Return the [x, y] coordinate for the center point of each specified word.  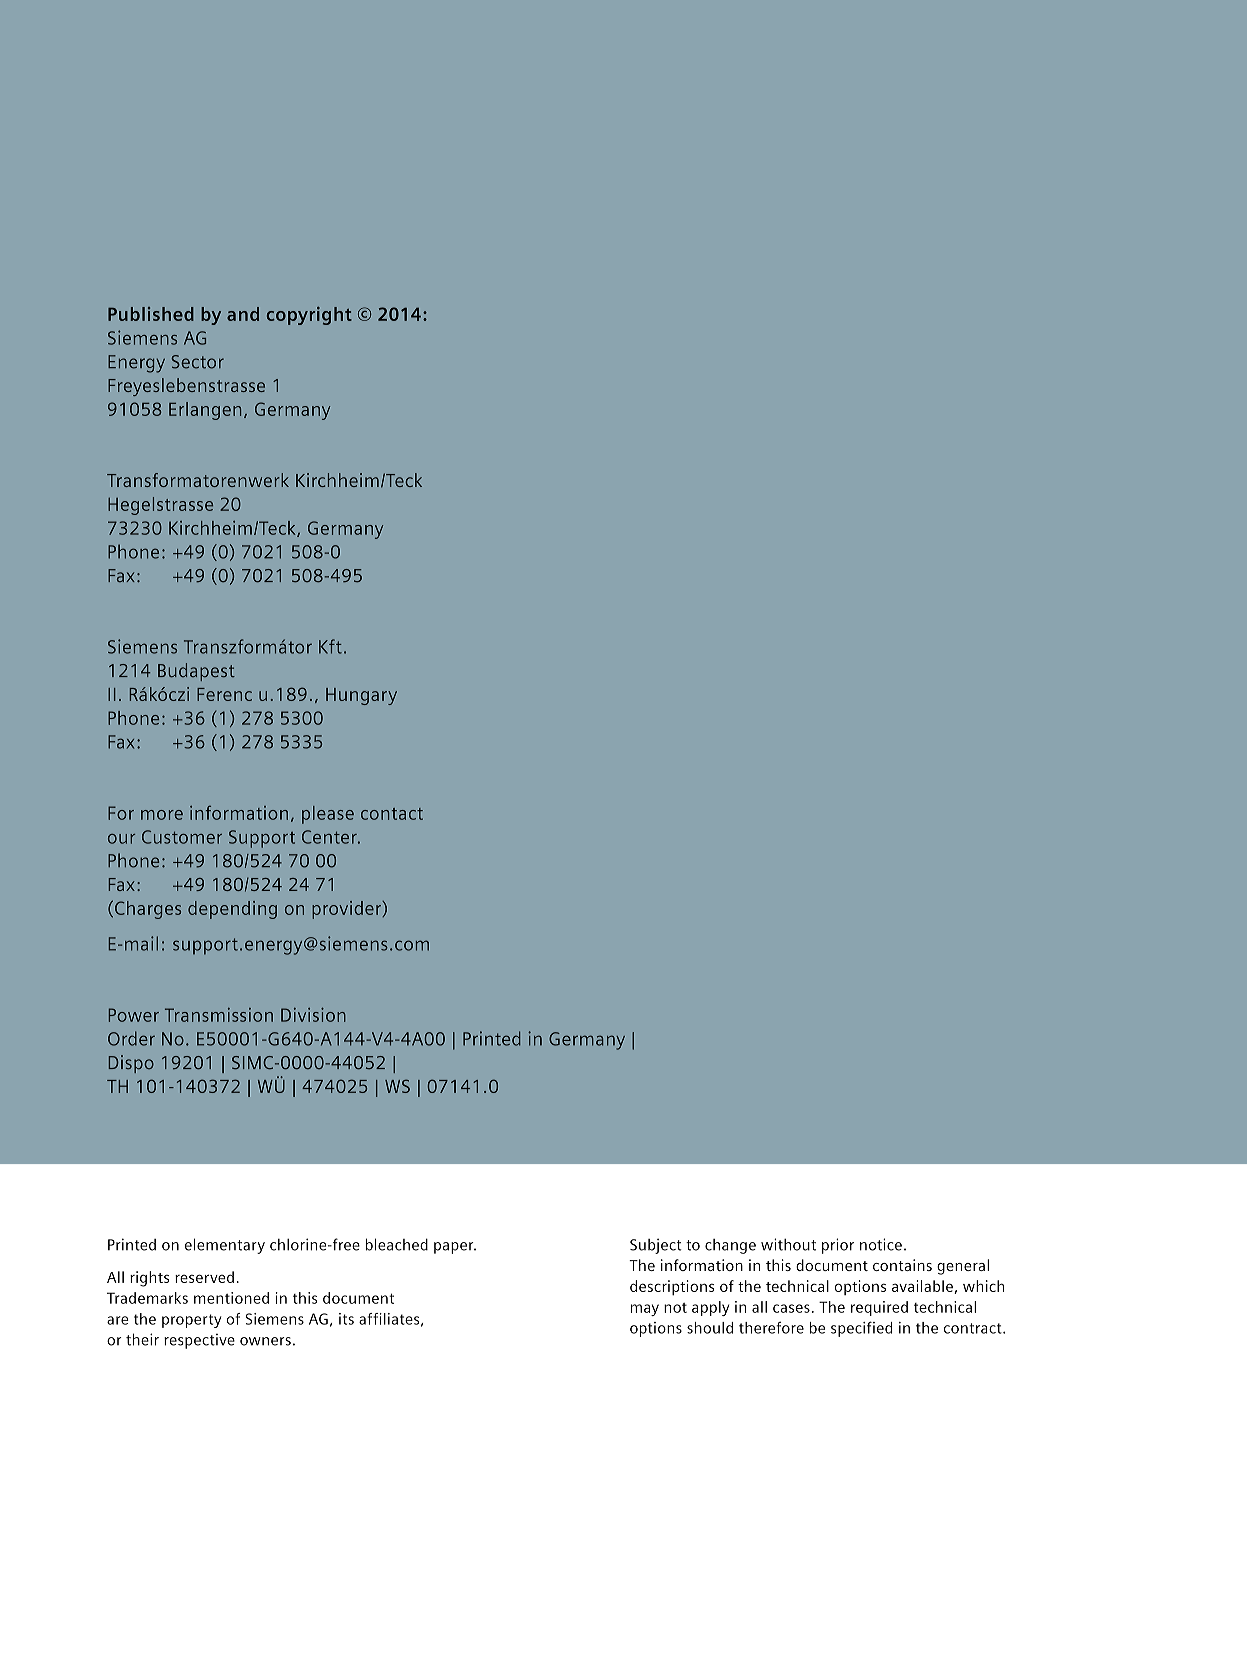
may [645, 1310]
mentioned [231, 1298]
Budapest [196, 672]
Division [313, 1015]
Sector [197, 362]
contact [392, 814]
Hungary [361, 696]
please [328, 815]
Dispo [131, 1064]
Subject [656, 1246]
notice [881, 1244]
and [243, 314]
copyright [309, 316]
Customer [182, 837]
